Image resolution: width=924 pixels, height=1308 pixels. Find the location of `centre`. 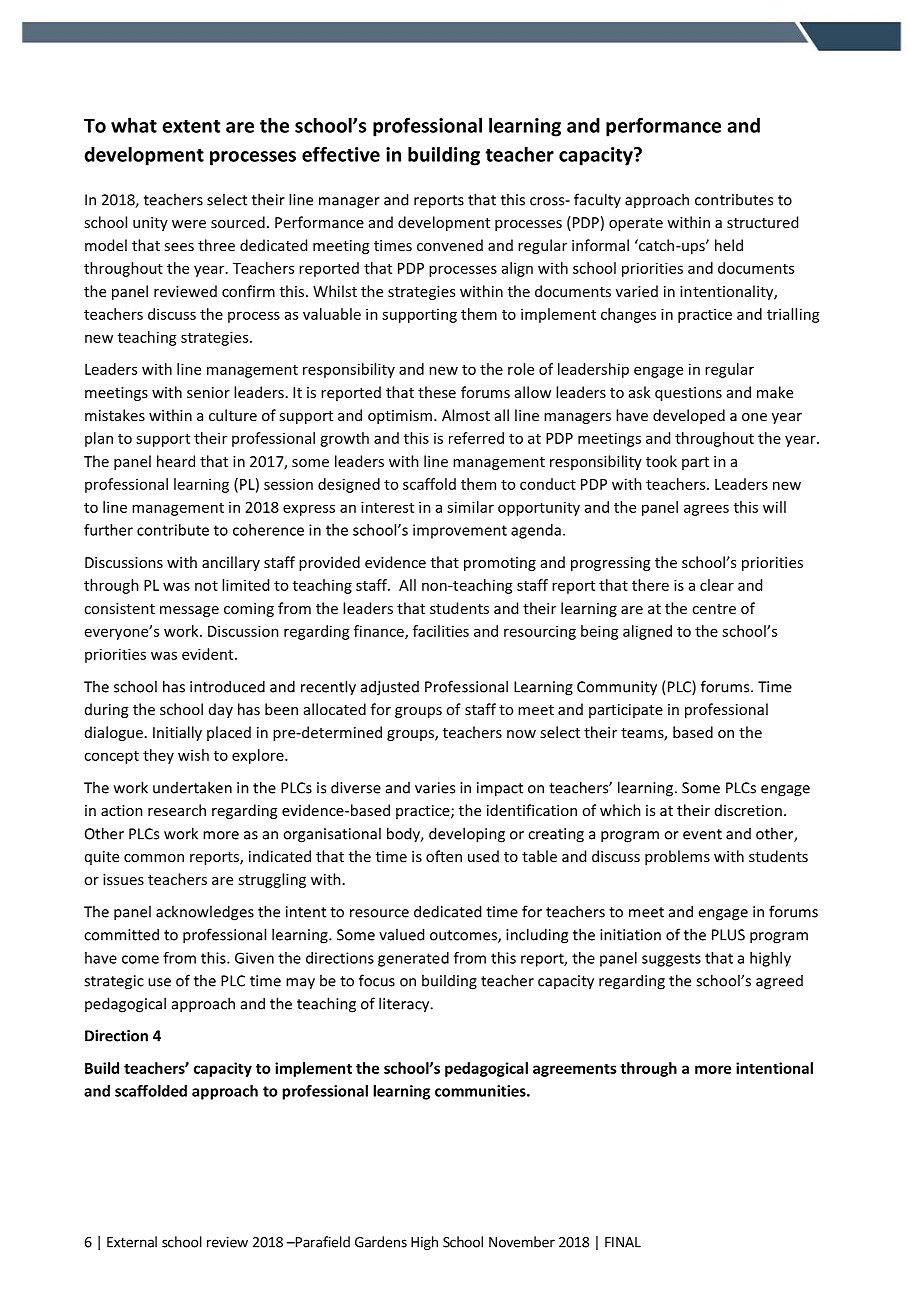

centre is located at coordinates (714, 609).
